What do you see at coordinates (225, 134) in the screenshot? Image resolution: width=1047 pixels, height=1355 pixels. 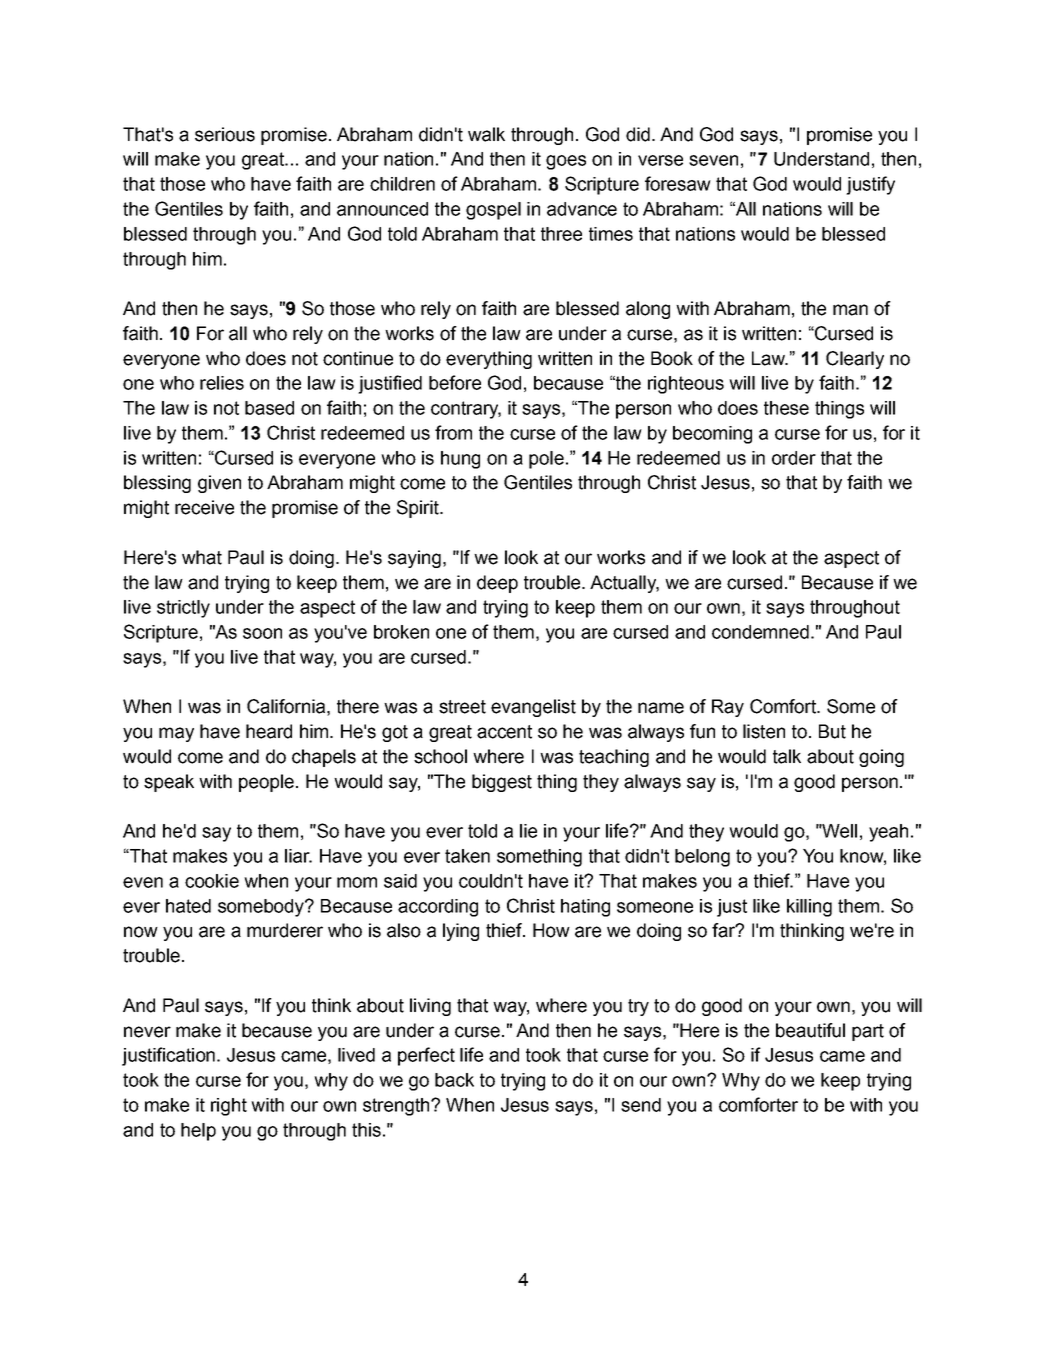 I see `serious` at bounding box center [225, 134].
